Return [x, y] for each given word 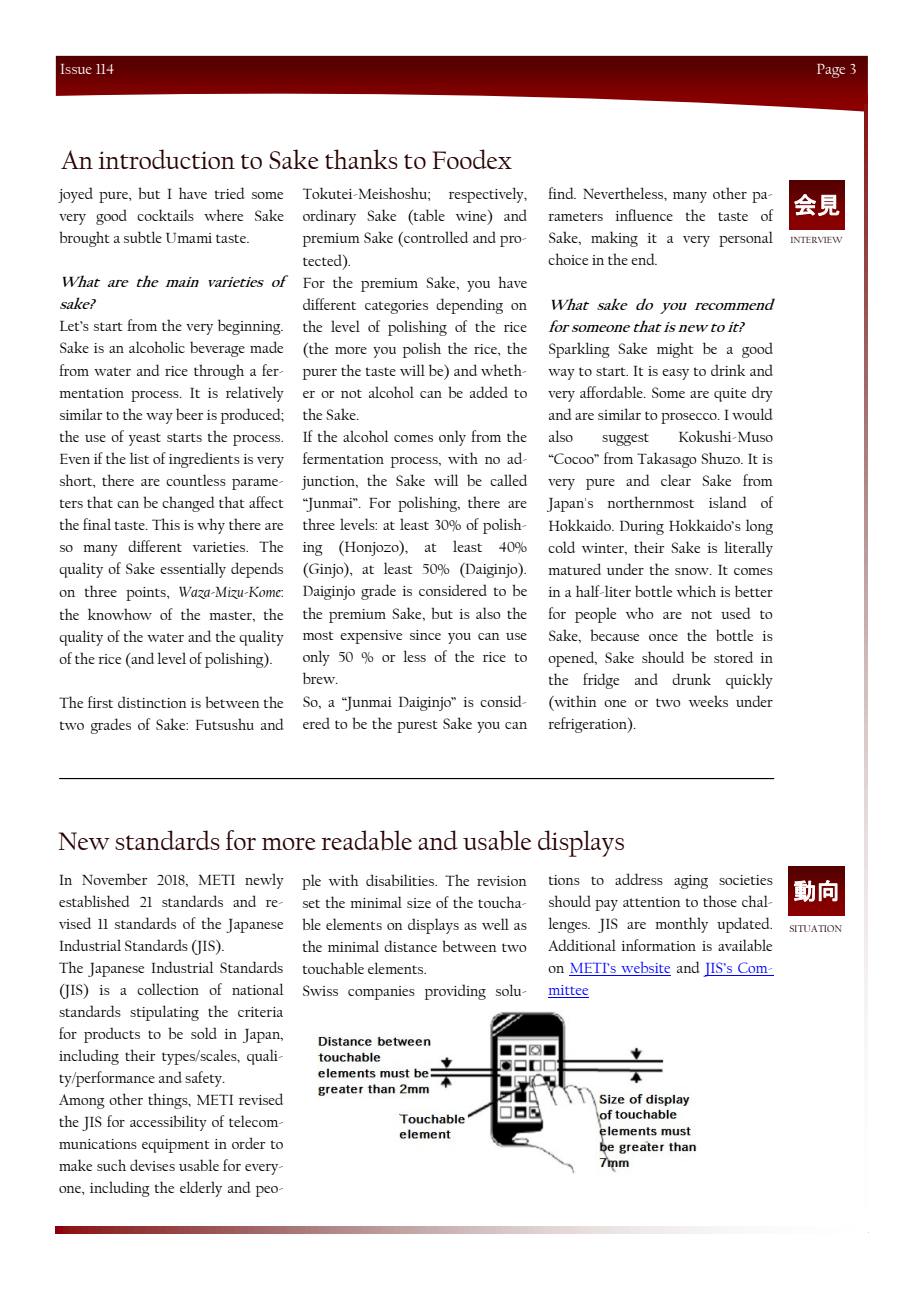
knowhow [120, 614]
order [248, 1143]
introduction [166, 159]
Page [831, 71]
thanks [361, 159]
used [736, 613]
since [425, 635]
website [645, 969]
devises [152, 1165]
